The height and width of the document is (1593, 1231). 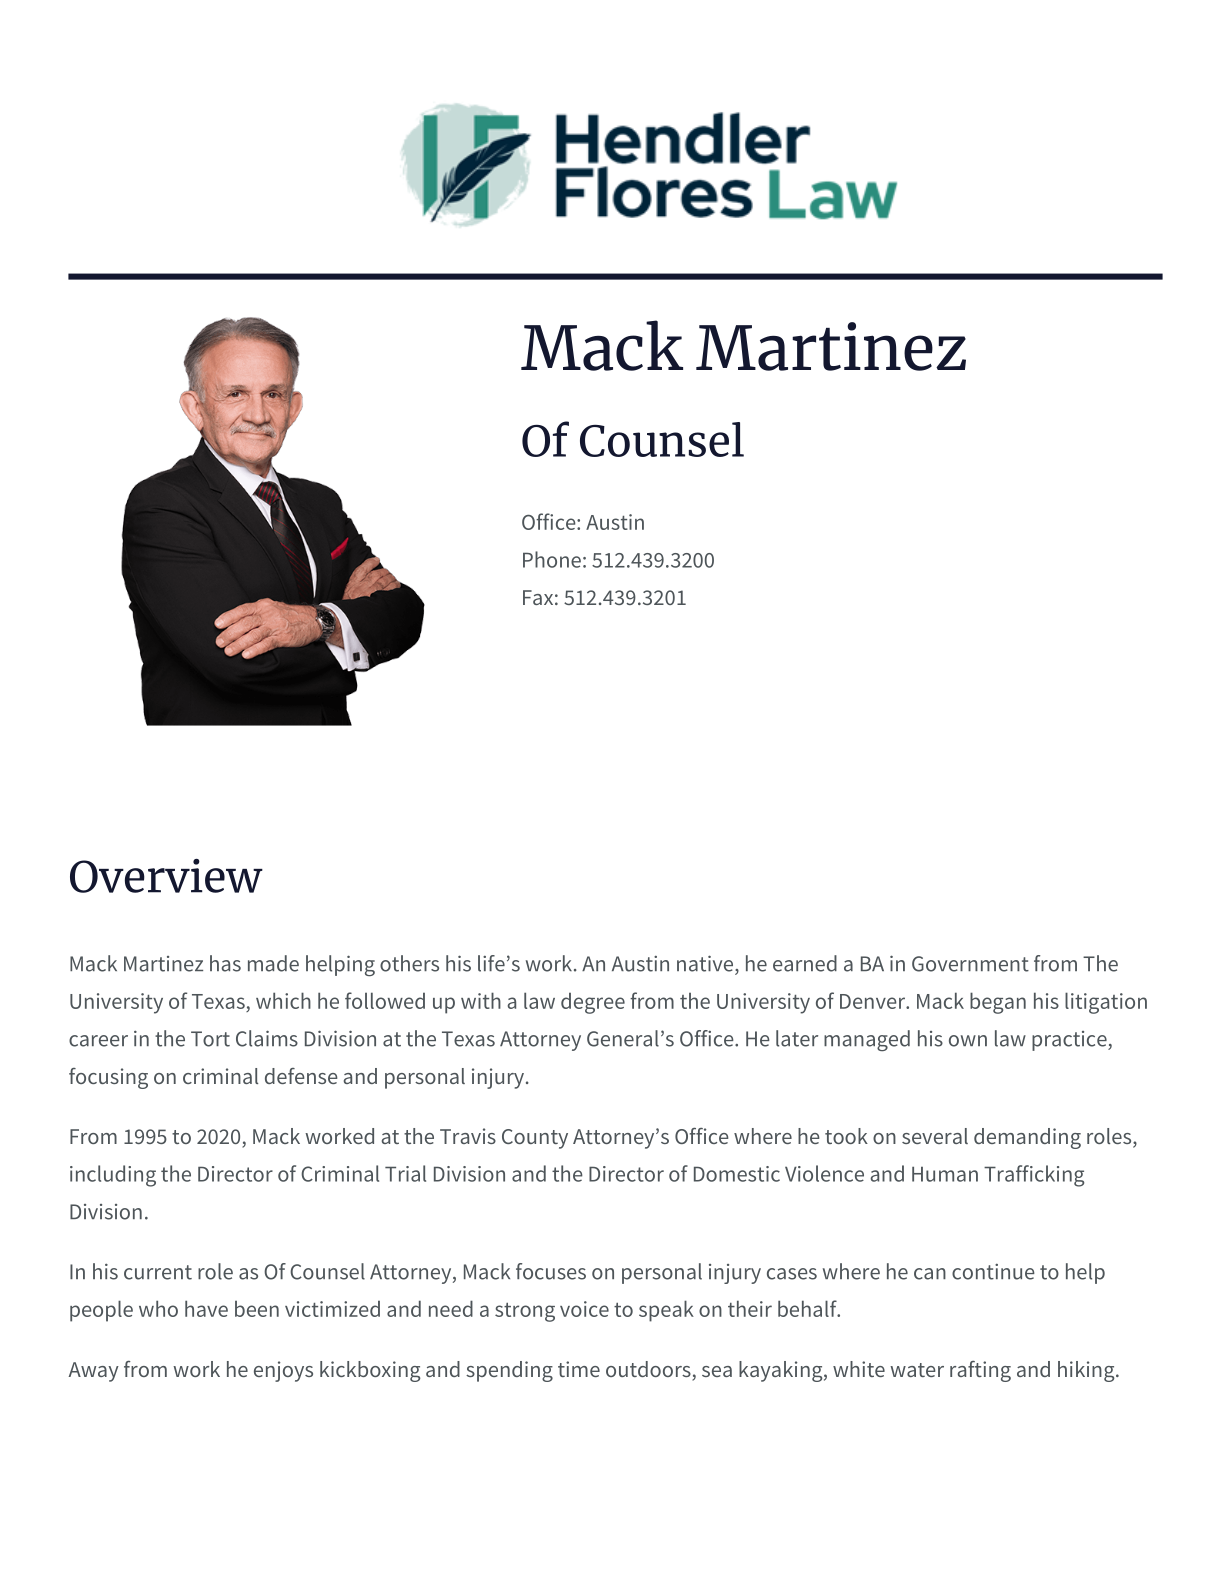 I want to click on Government, so click(x=970, y=964).
